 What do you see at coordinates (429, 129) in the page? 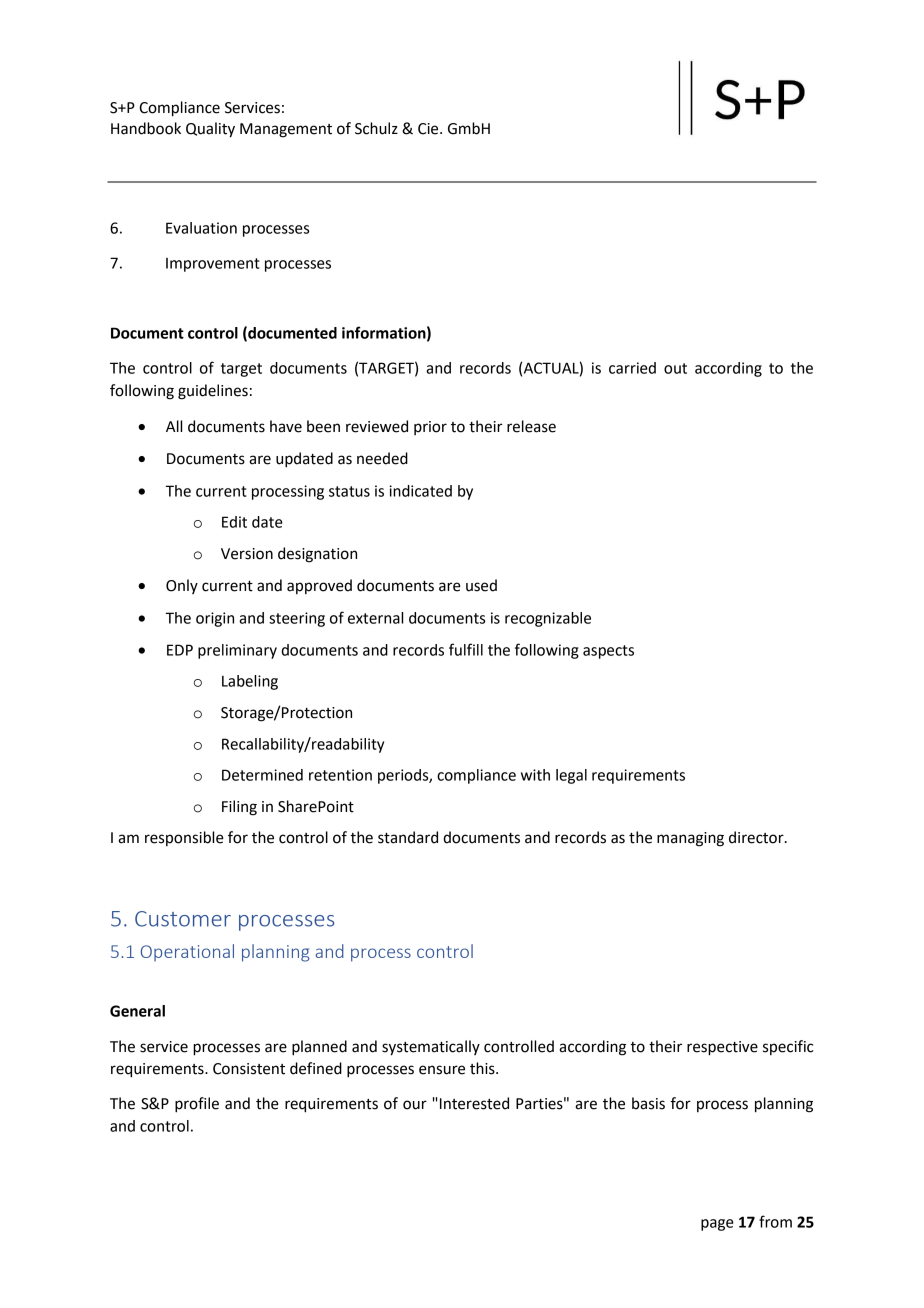
I see `Cie` at bounding box center [429, 129].
